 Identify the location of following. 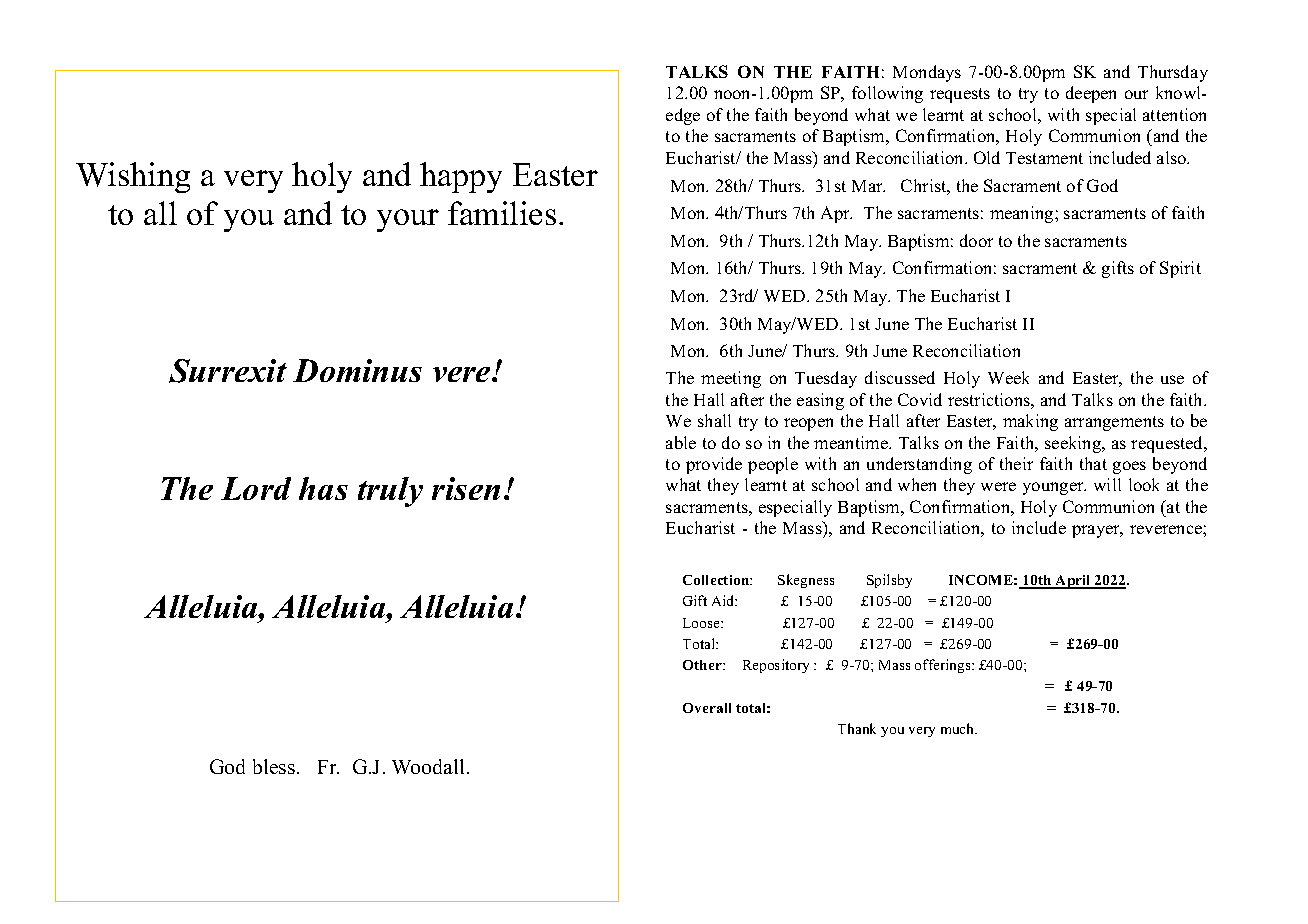
(887, 94).
